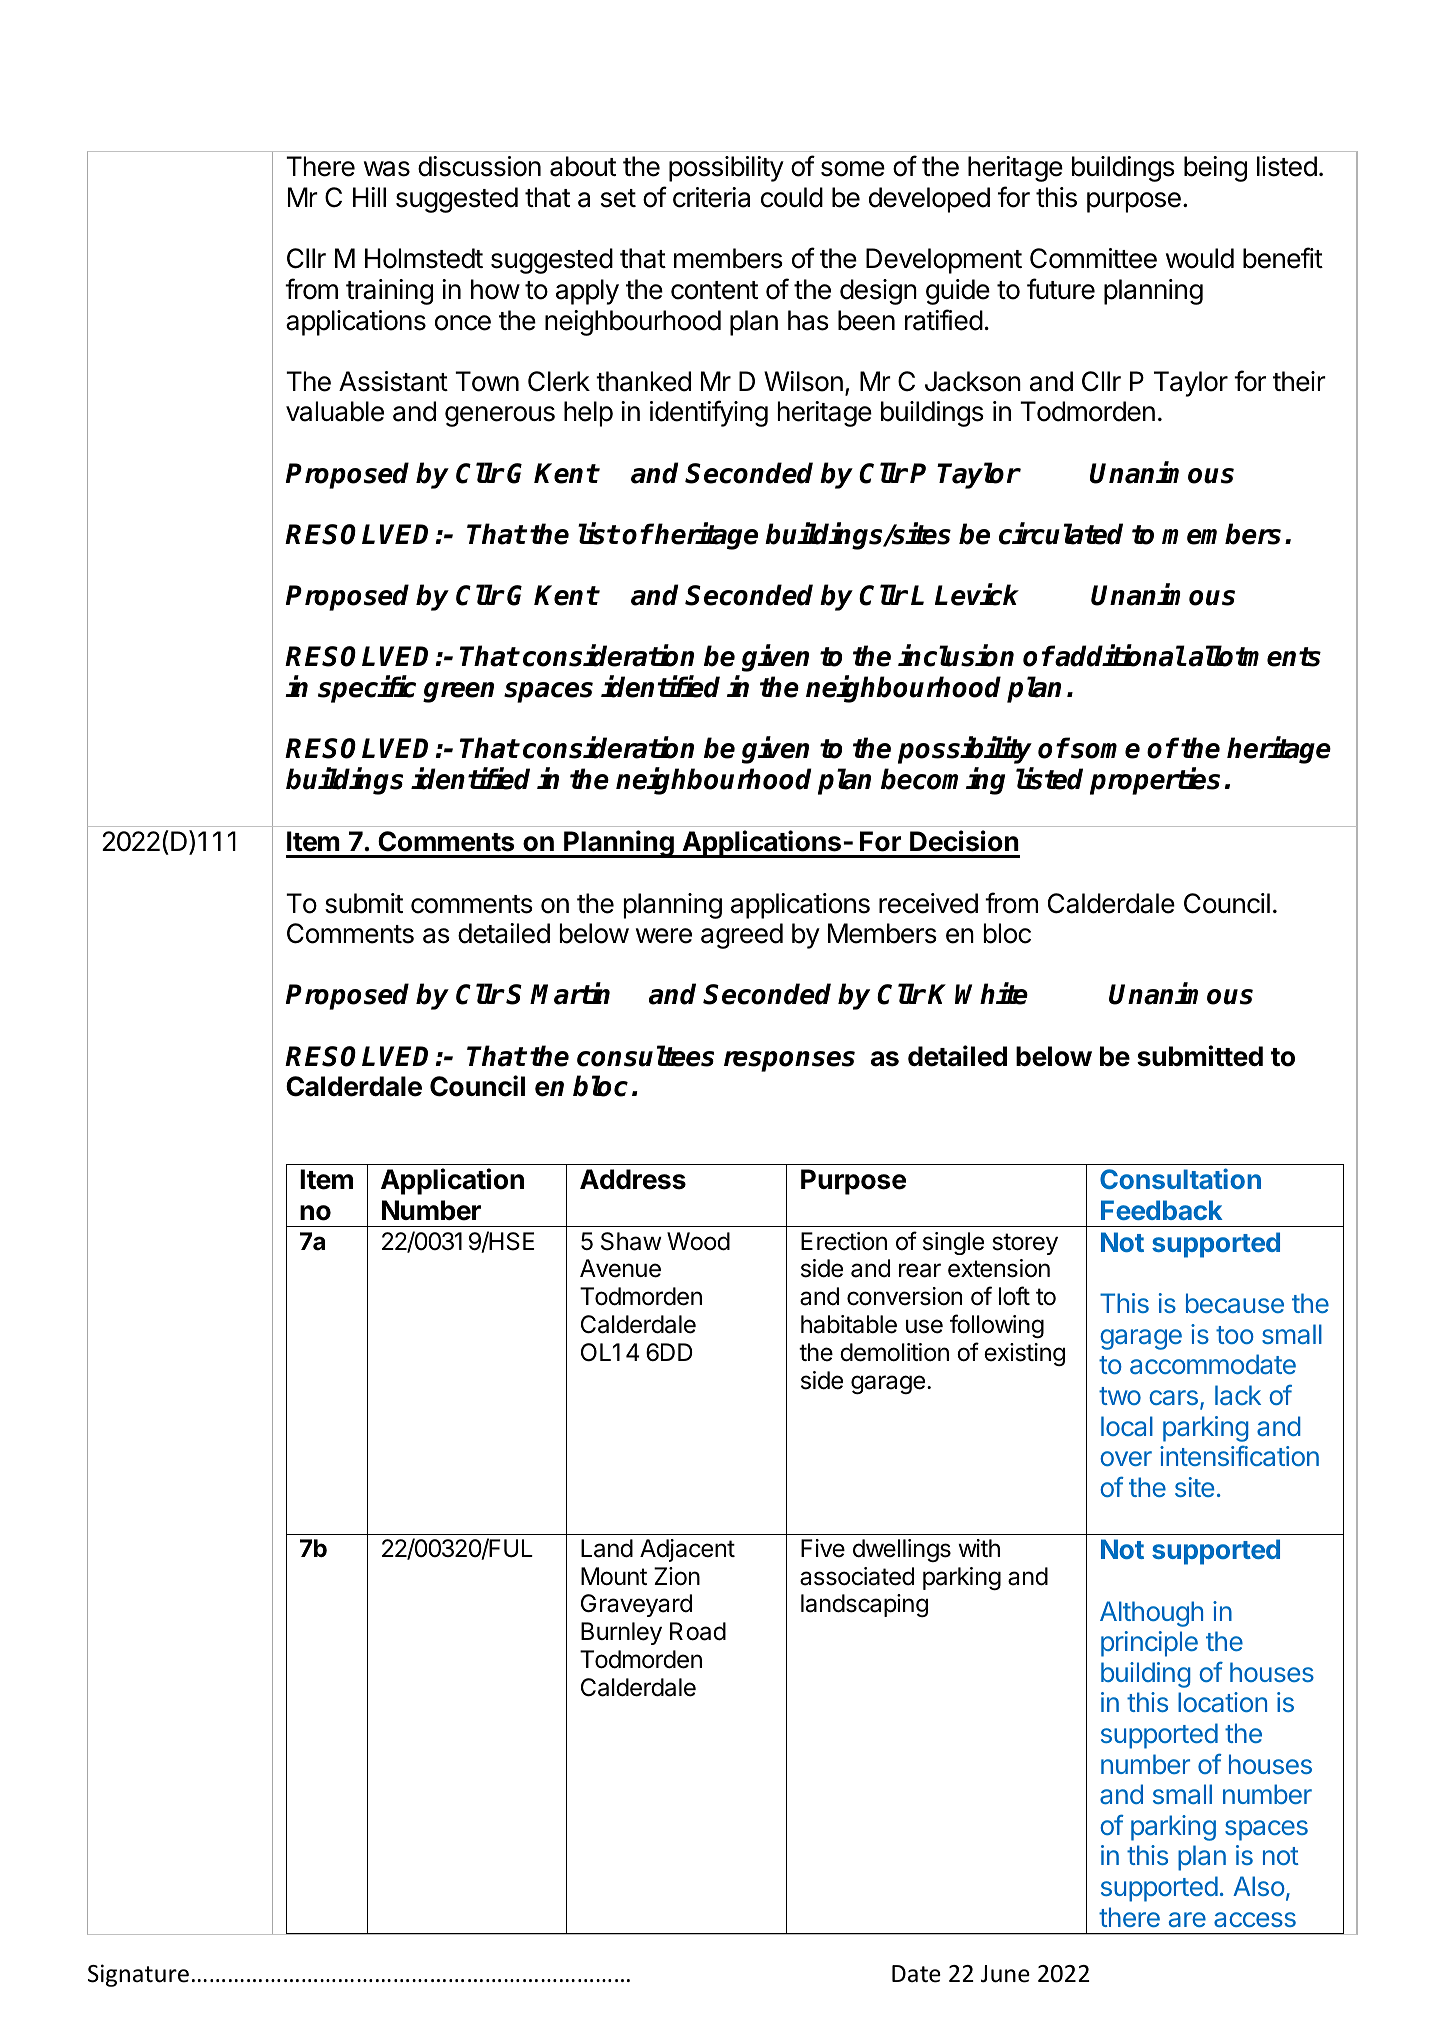 Image resolution: width=1441 pixels, height=2038 pixels. Describe the element at coordinates (711, 197) in the image. I see `criteria` at that location.
